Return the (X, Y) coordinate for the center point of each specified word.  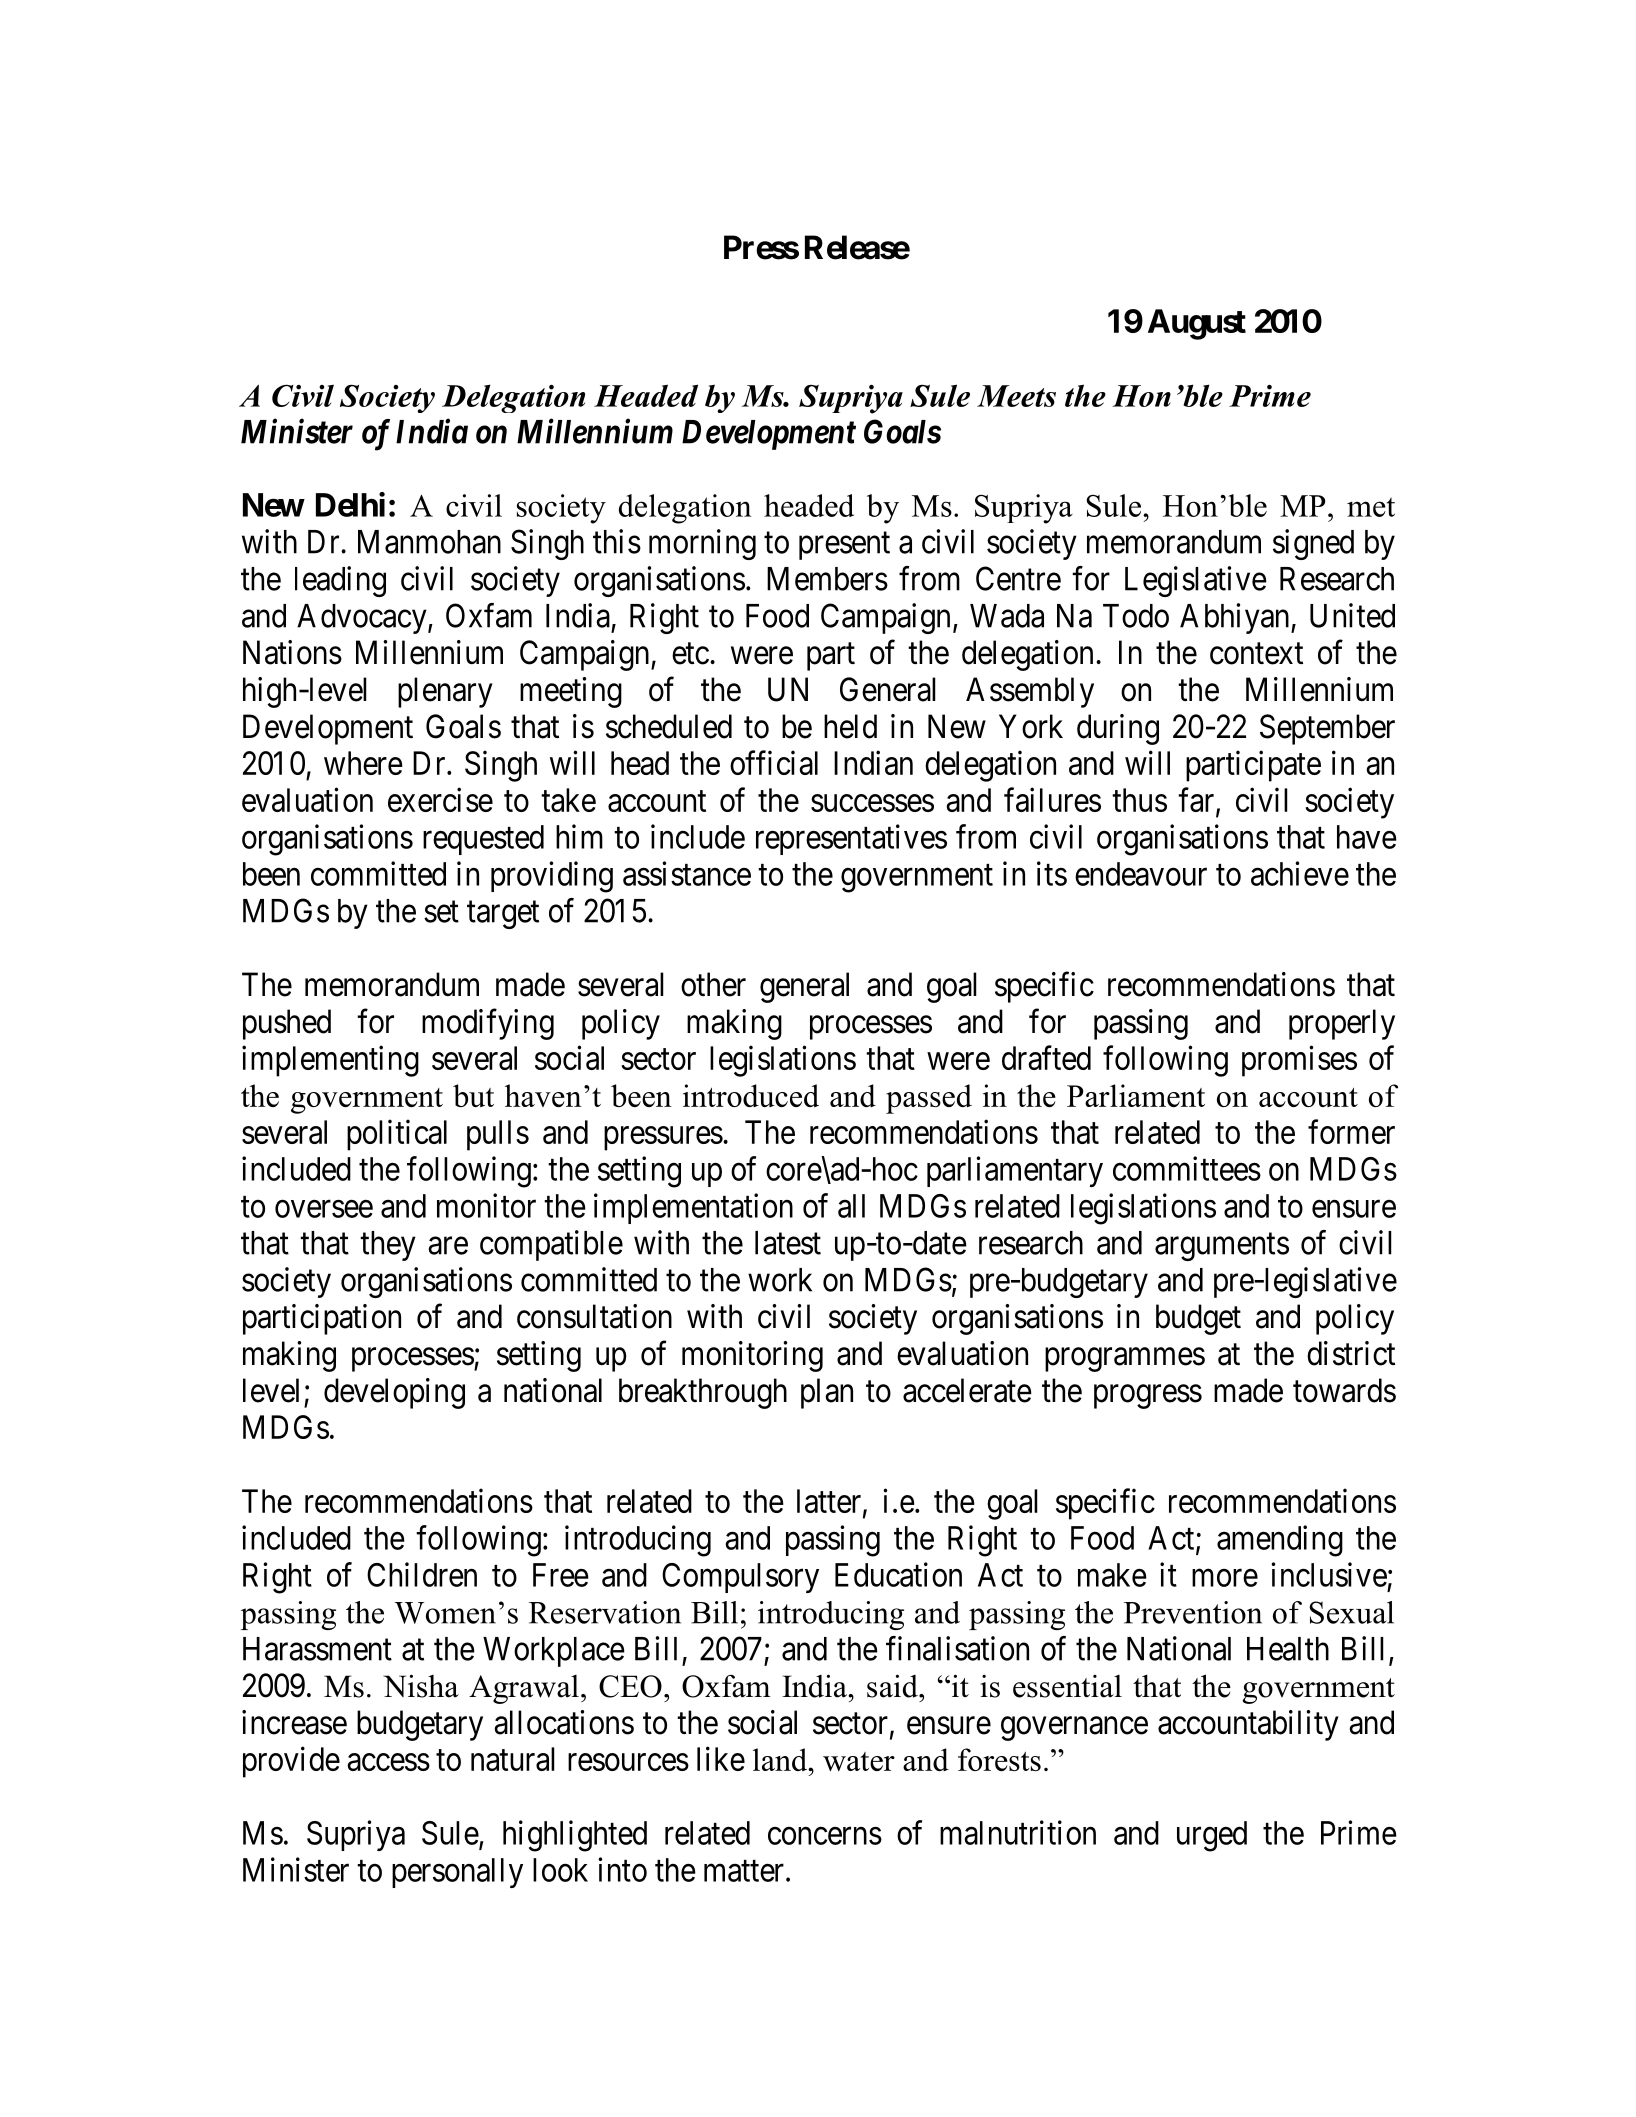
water (859, 1761)
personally (457, 1873)
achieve (1300, 873)
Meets (1016, 396)
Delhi (350, 504)
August (1197, 324)
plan (827, 1393)
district (1351, 1353)
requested (483, 840)
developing (394, 1393)
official (774, 762)
